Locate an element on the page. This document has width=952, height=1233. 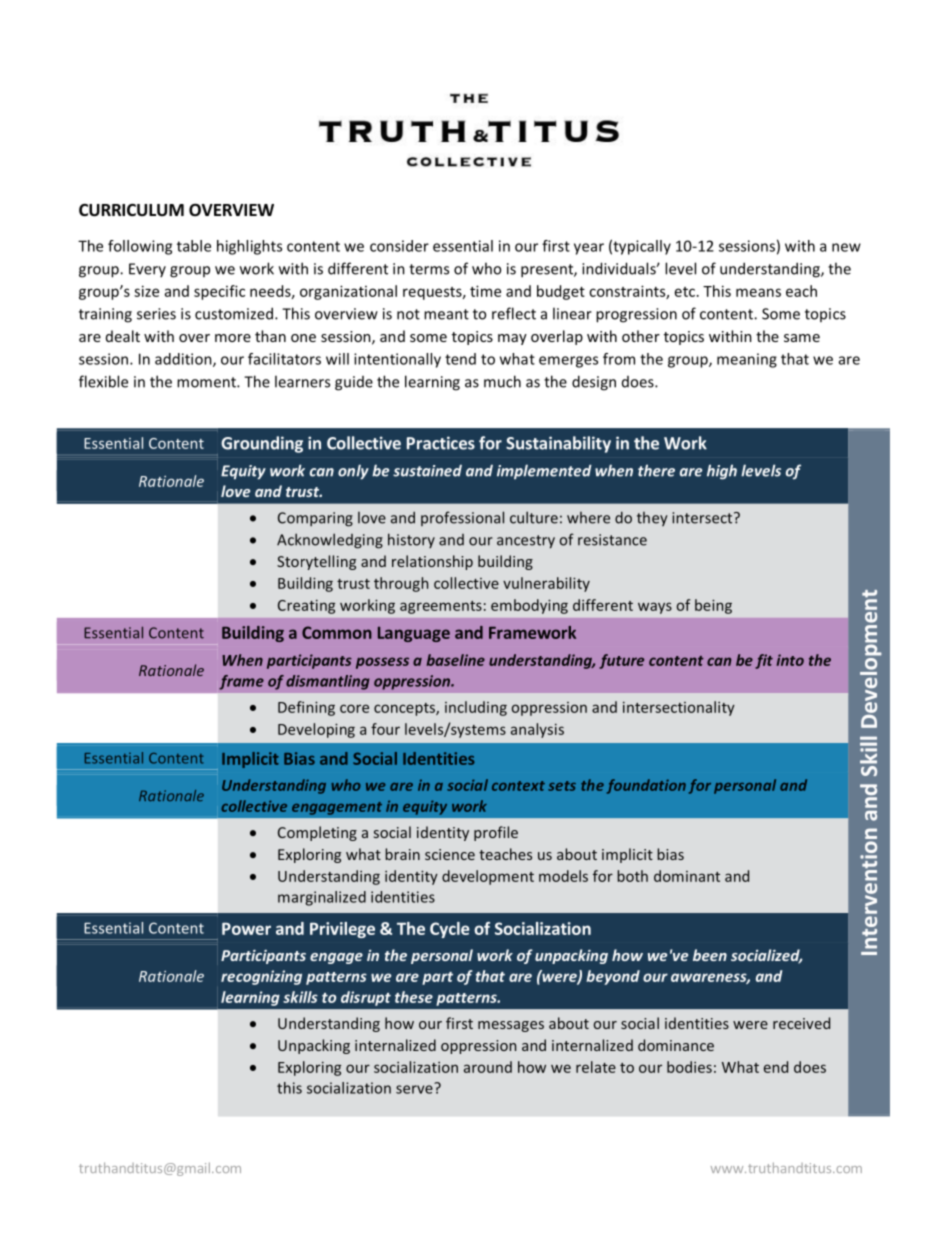
being is located at coordinates (713, 606).
